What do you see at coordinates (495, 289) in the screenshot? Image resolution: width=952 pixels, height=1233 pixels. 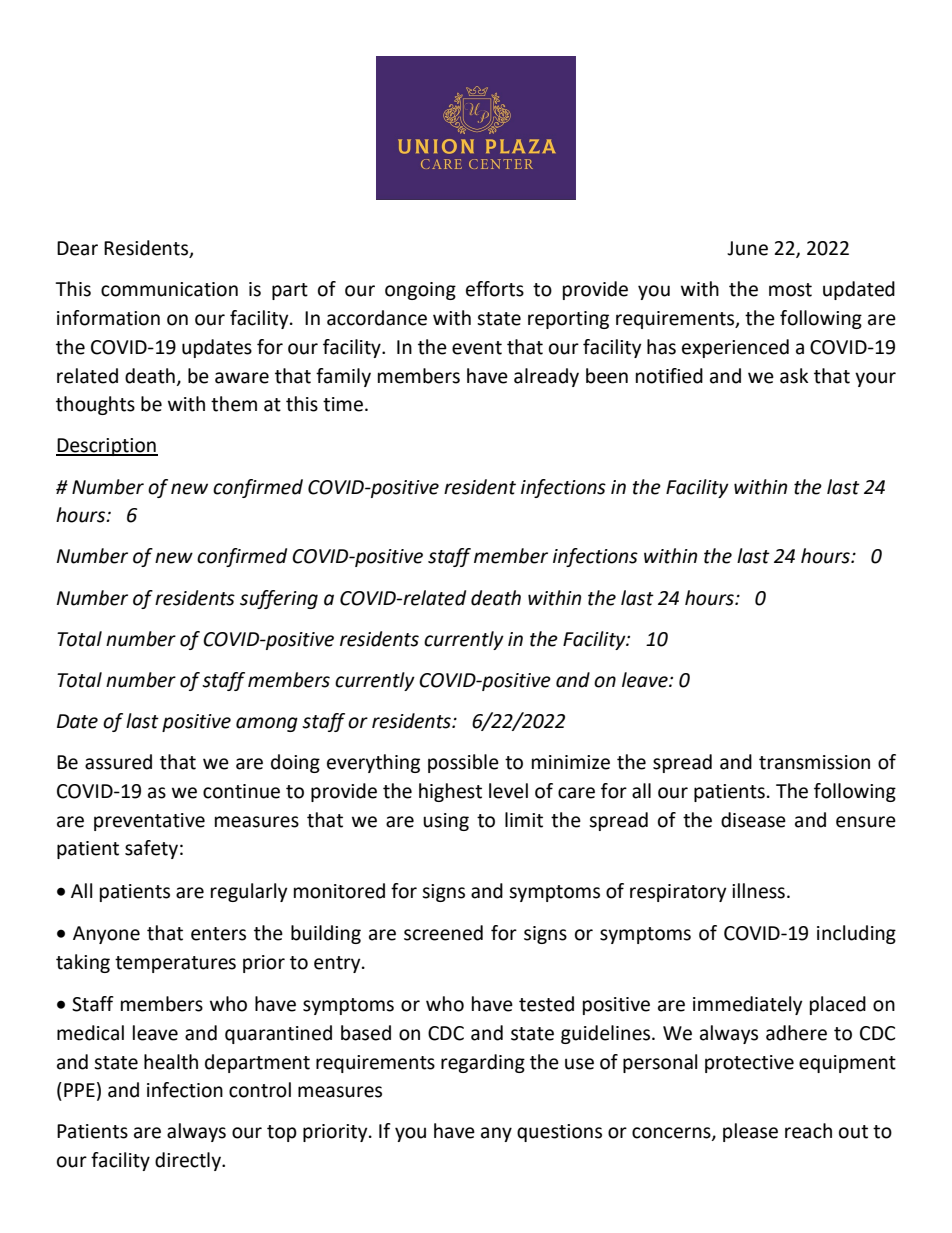 I see `efforts` at bounding box center [495, 289].
